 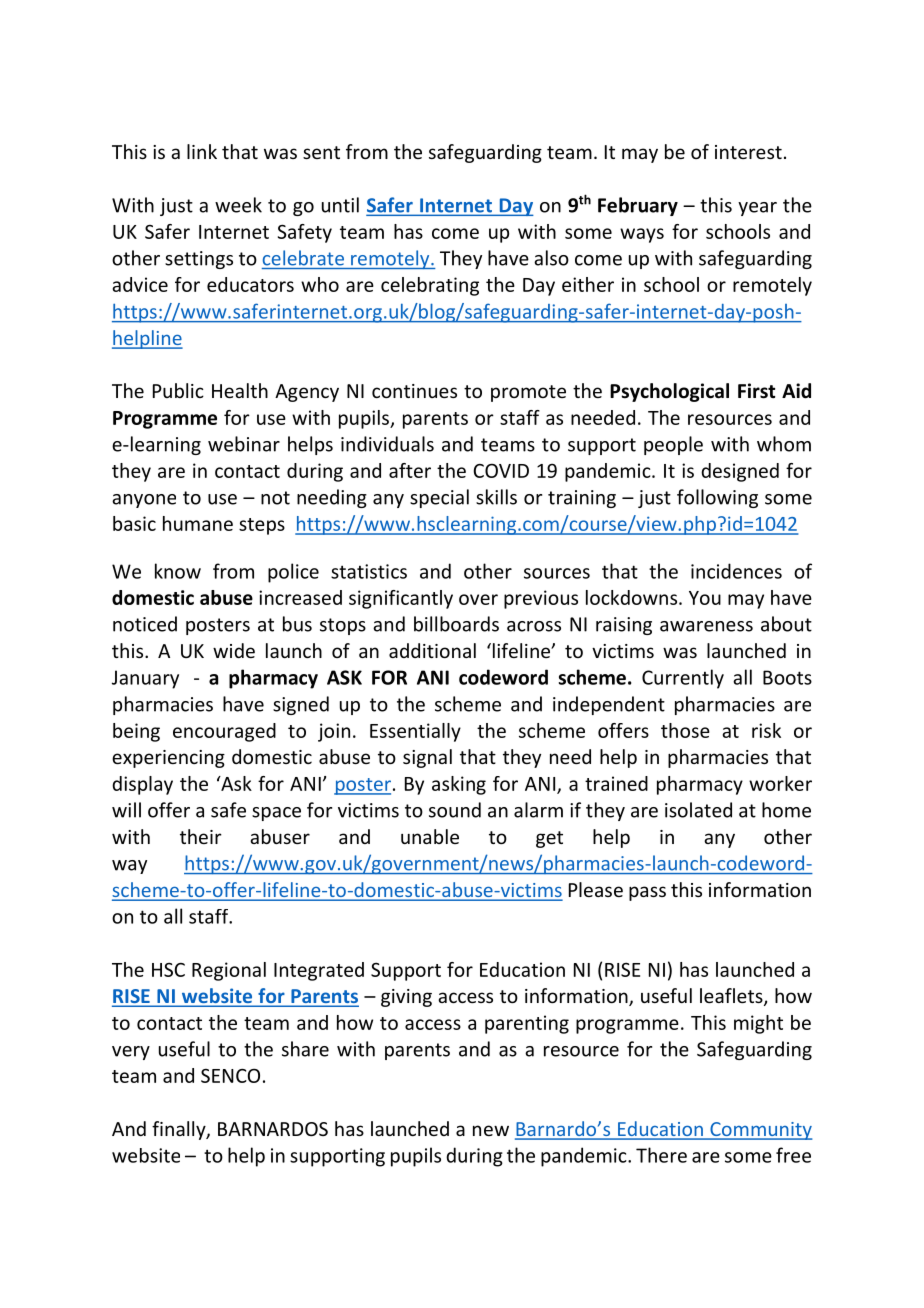 What do you see at coordinates (340, 205) in the screenshot?
I see `until` at bounding box center [340, 205].
